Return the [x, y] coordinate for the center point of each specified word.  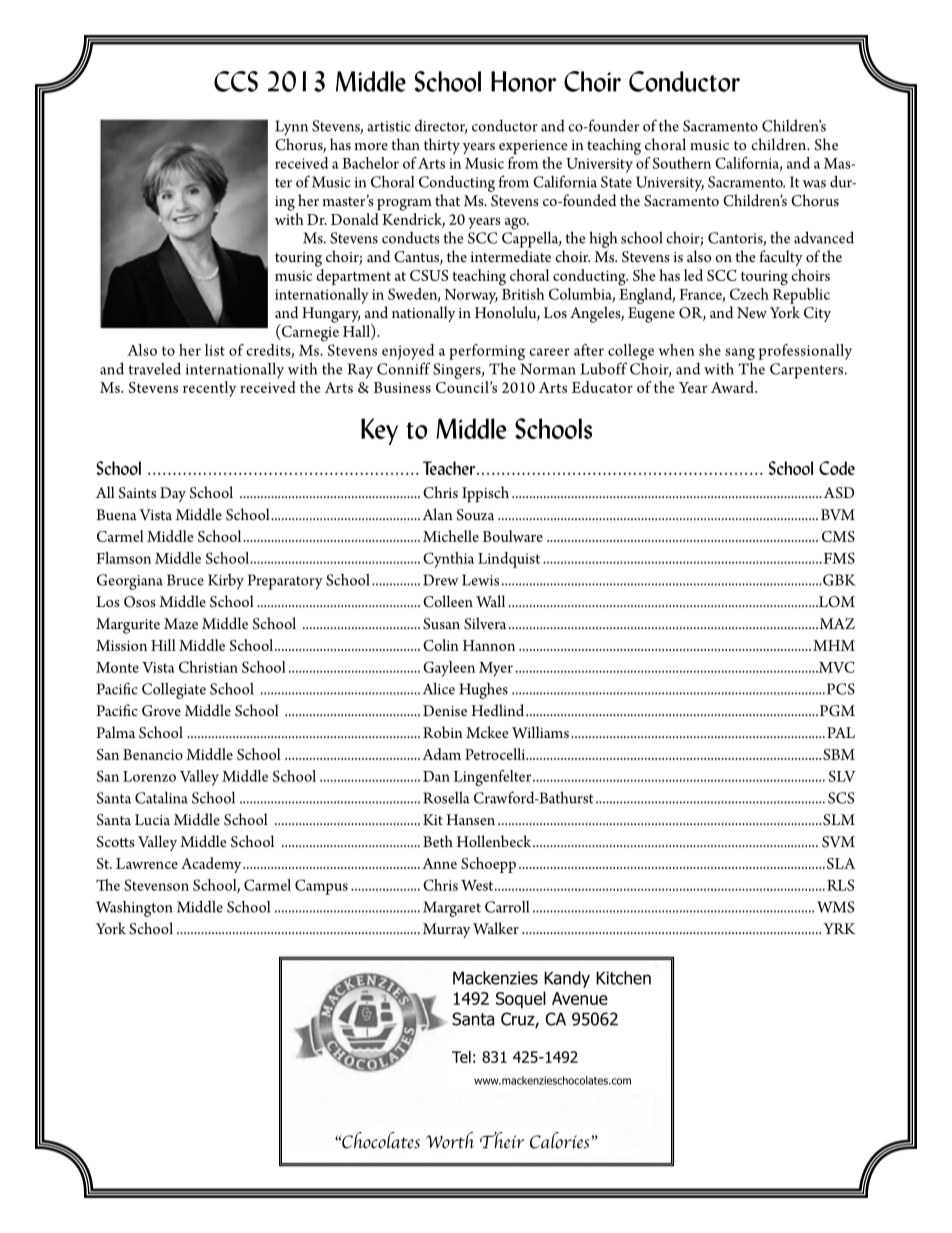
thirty [442, 146]
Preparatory [285, 582]
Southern [682, 163]
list [215, 350]
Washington [134, 909]
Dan [436, 776]
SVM [838, 842]
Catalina [161, 798]
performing [487, 352]
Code [837, 468]
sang [740, 354]
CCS [236, 81]
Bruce [185, 580]
